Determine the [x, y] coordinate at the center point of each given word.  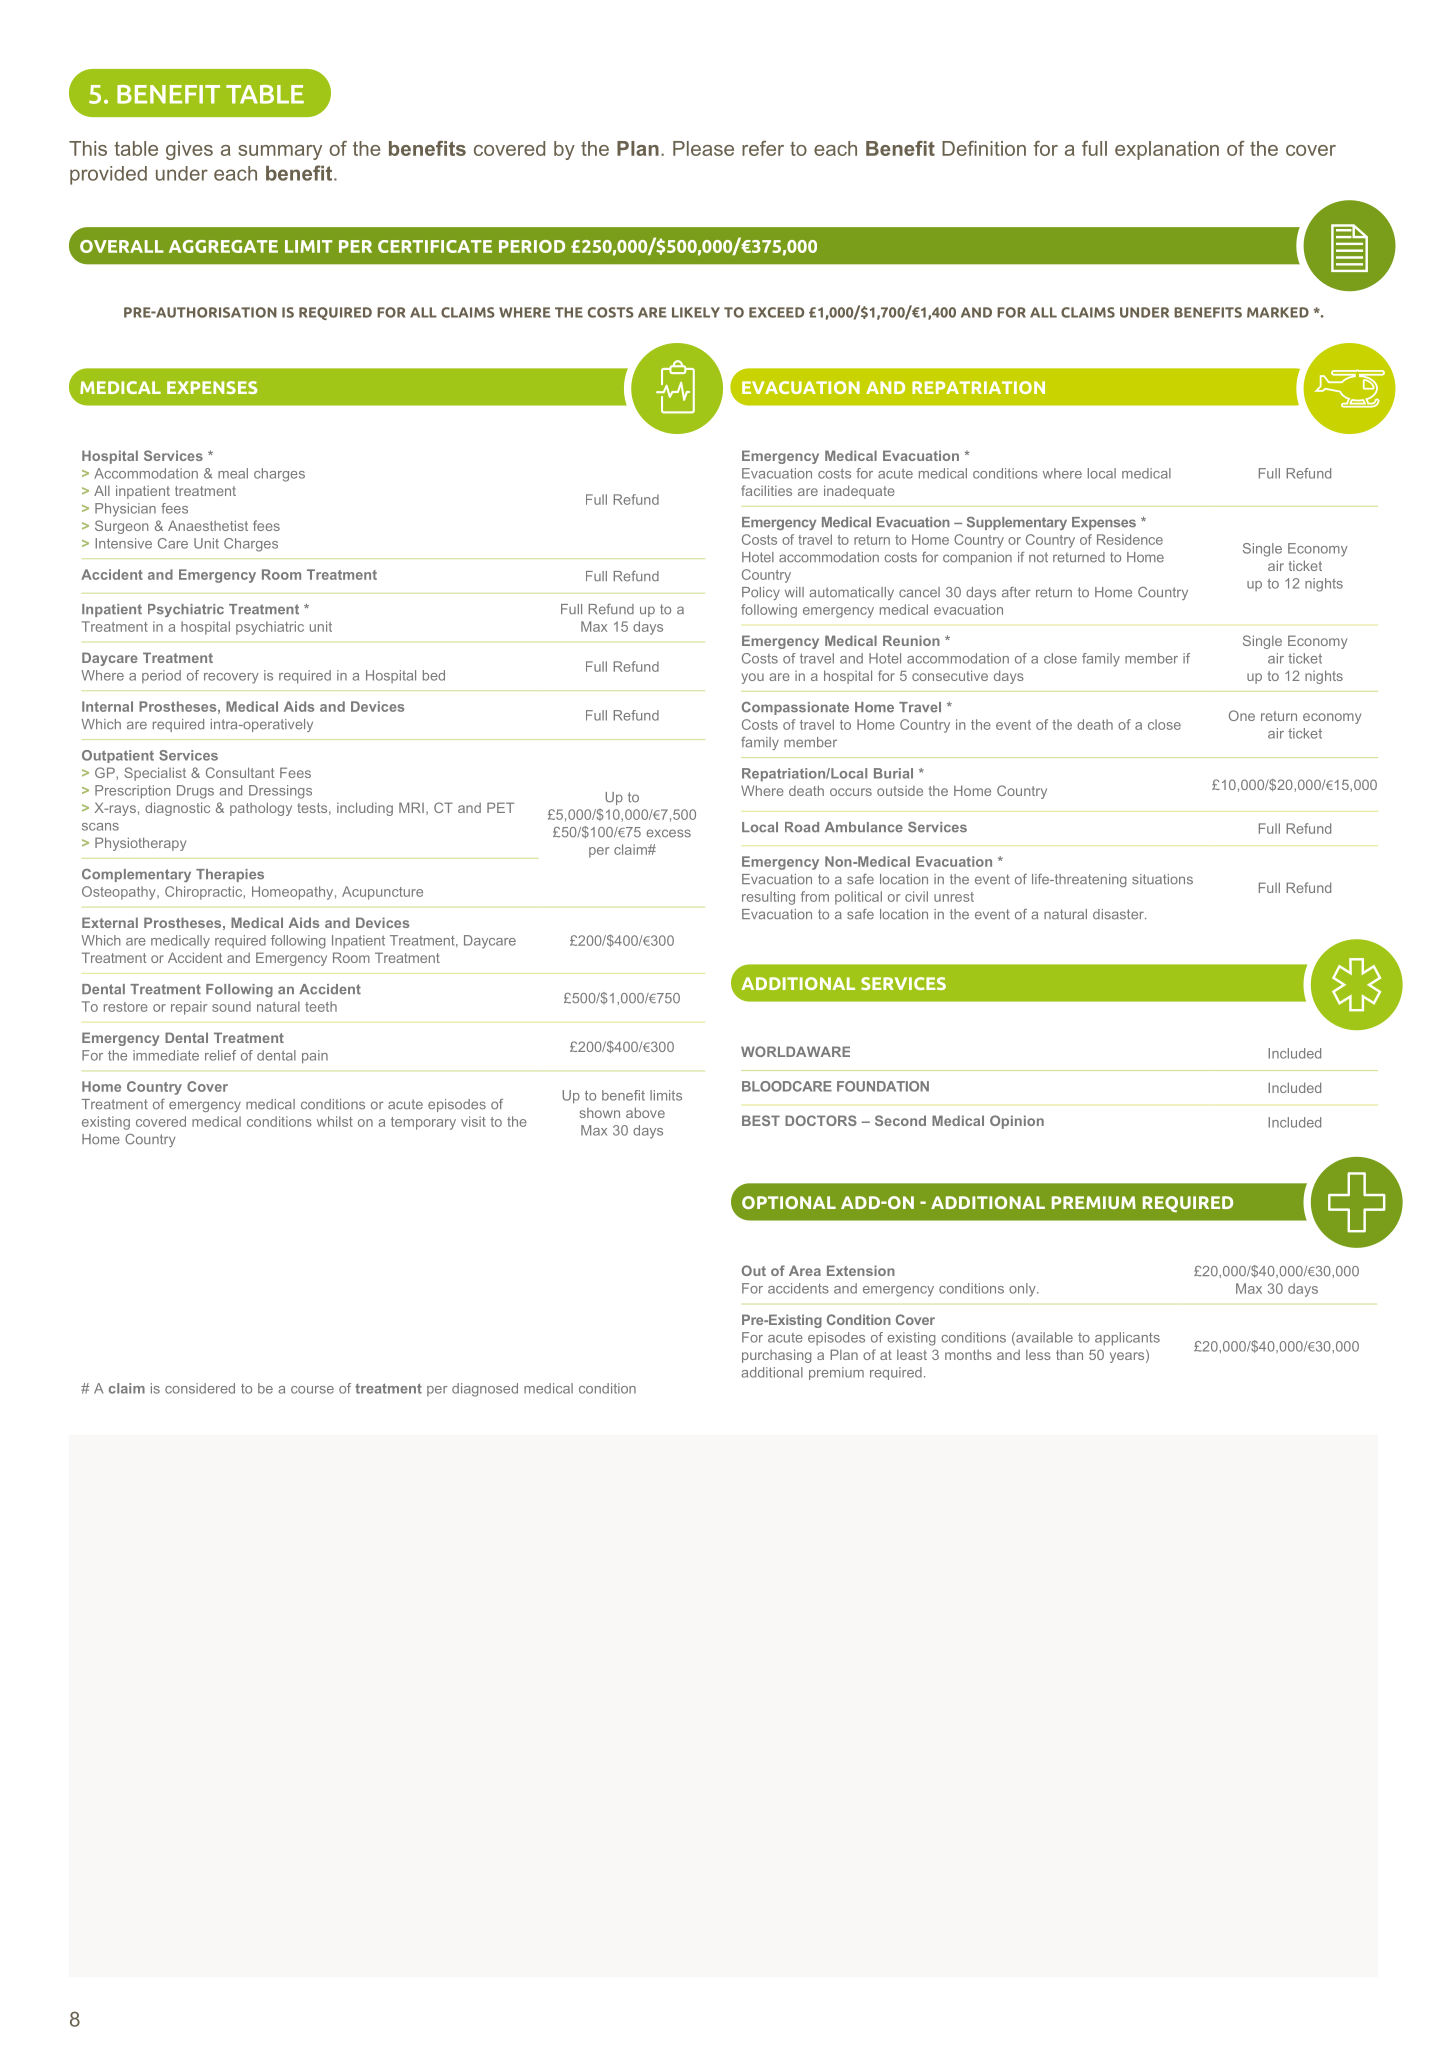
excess [668, 833]
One [1242, 715]
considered [200, 1388]
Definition [984, 148]
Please [703, 148]
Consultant [240, 772]
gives [189, 150]
